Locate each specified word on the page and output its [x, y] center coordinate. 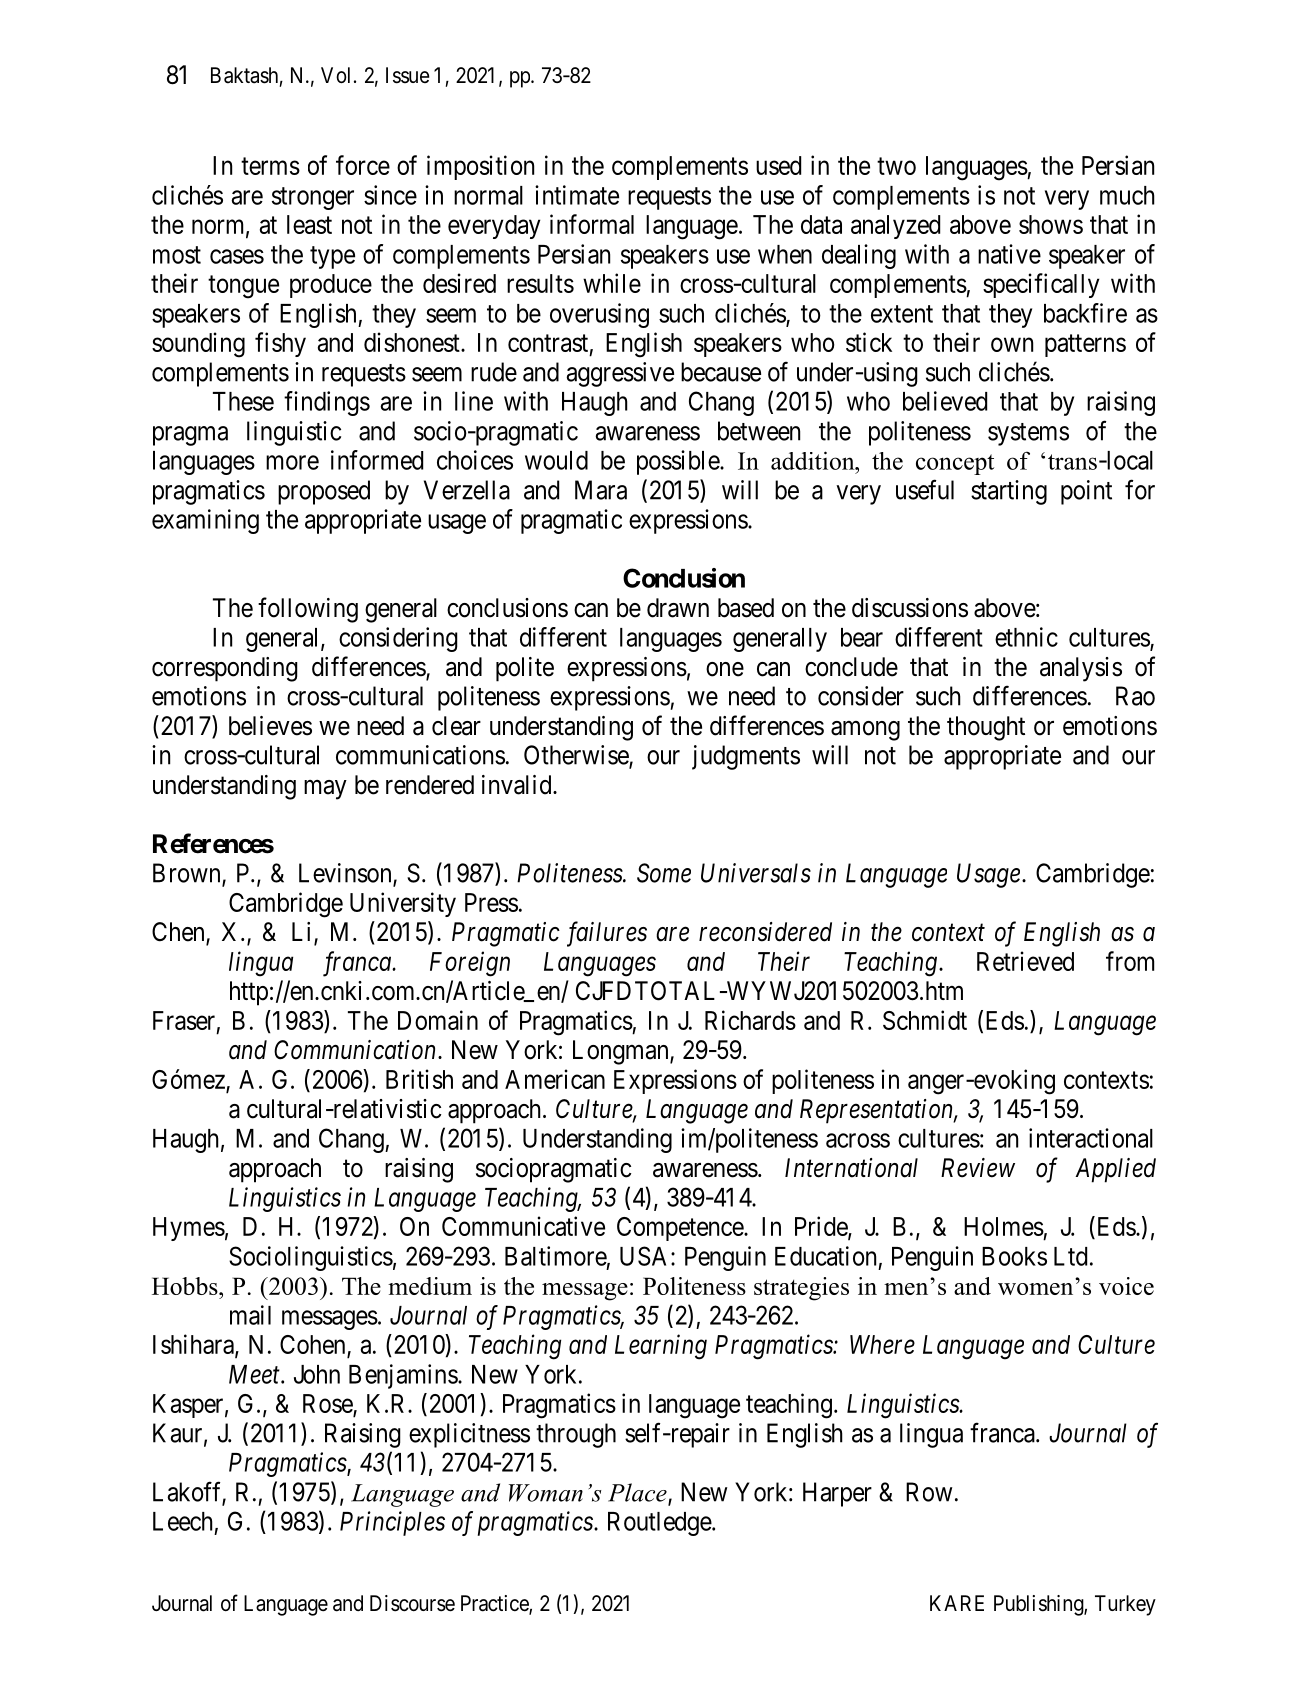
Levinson [346, 874]
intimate [577, 195]
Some [664, 873]
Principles [392, 1523]
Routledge [660, 1524]
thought [986, 728]
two [896, 166]
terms [270, 166]
